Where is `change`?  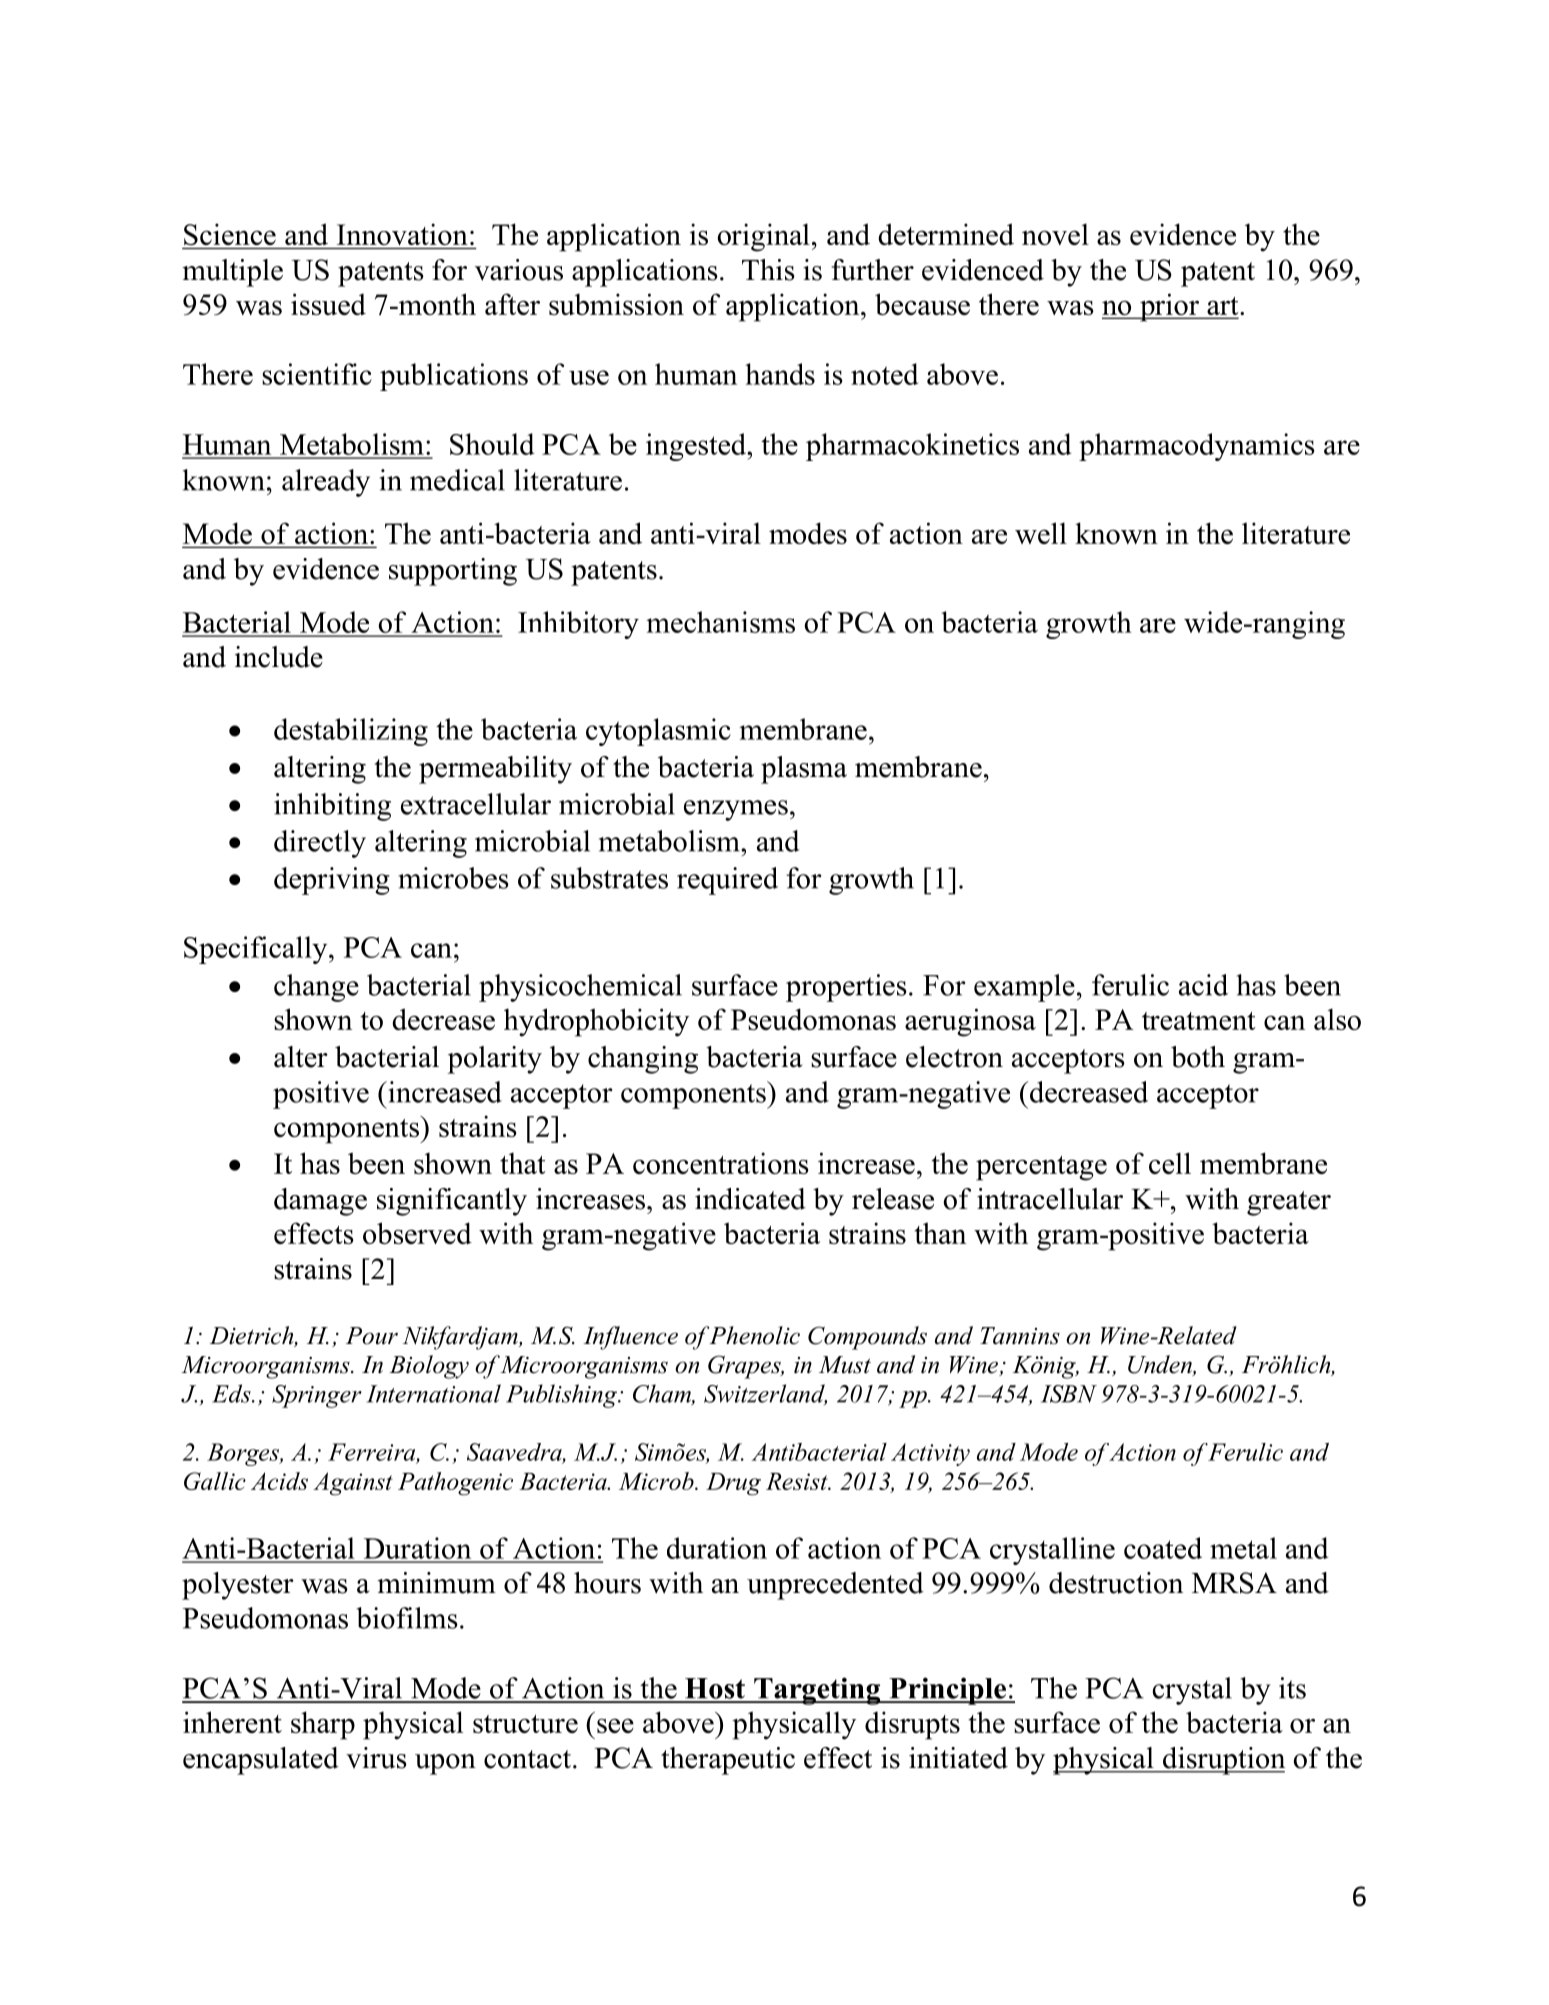 change is located at coordinates (316, 988).
